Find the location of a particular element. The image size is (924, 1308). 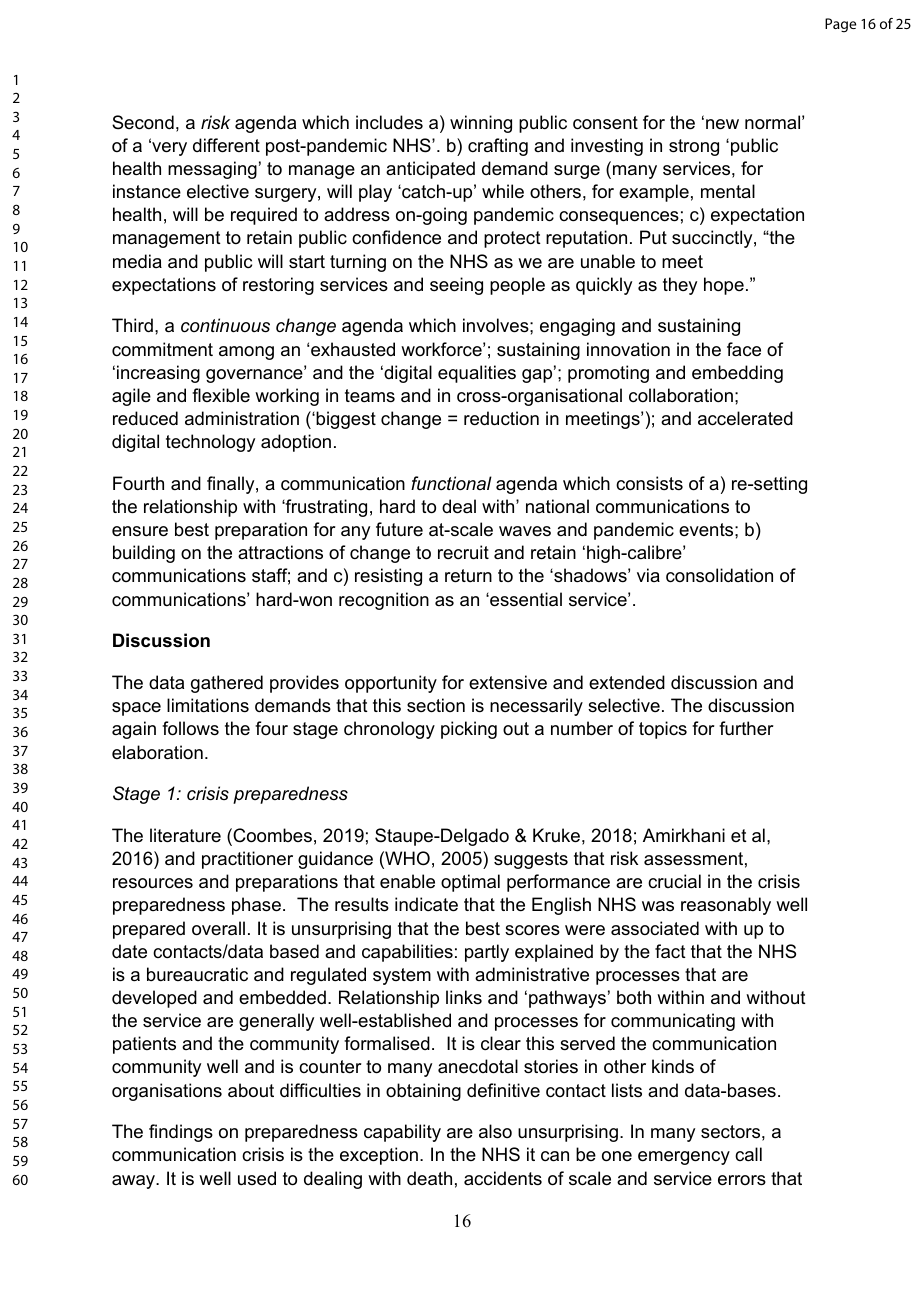

Second is located at coordinates (143, 122).
